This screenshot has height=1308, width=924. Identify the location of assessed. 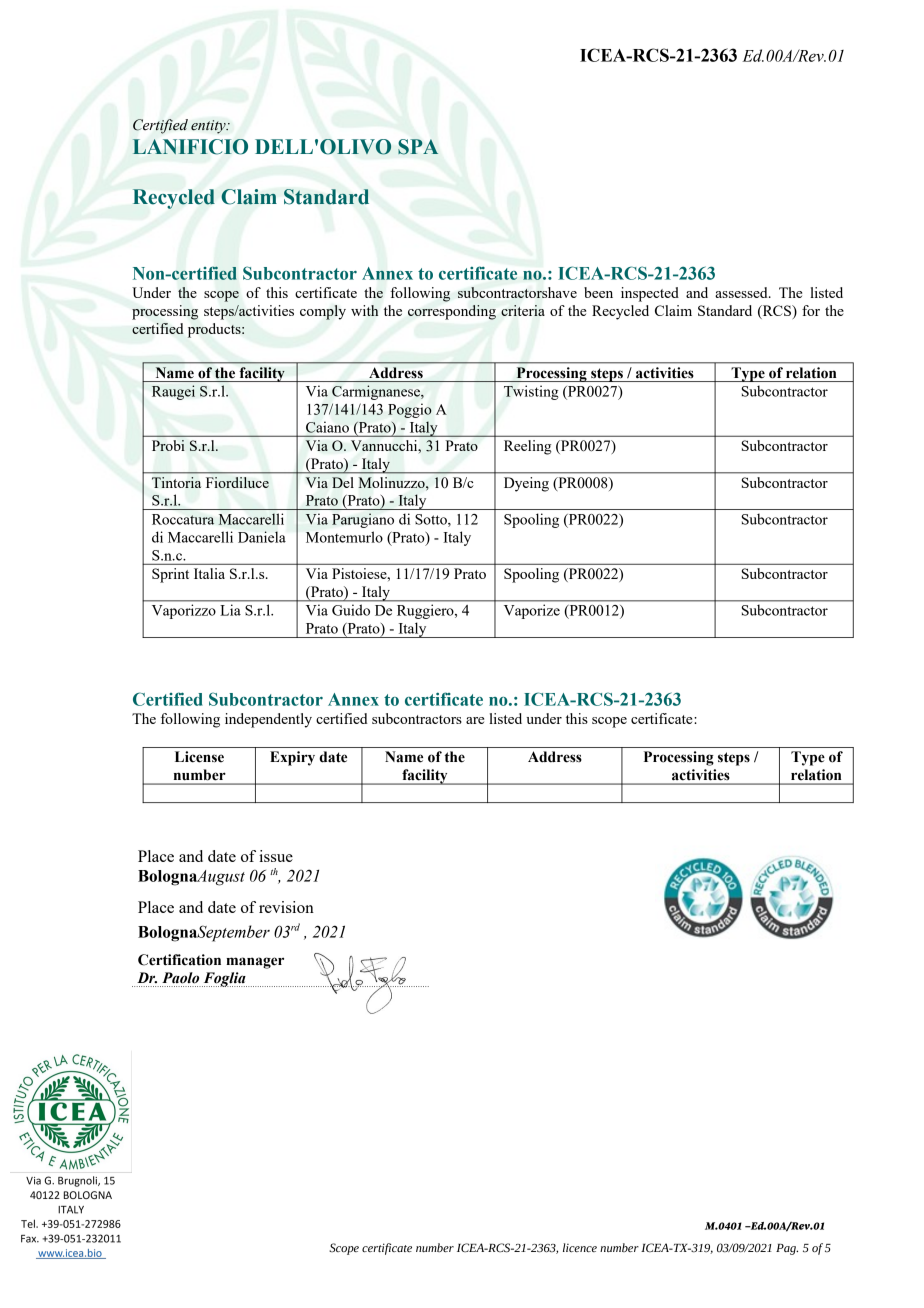
(742, 292).
